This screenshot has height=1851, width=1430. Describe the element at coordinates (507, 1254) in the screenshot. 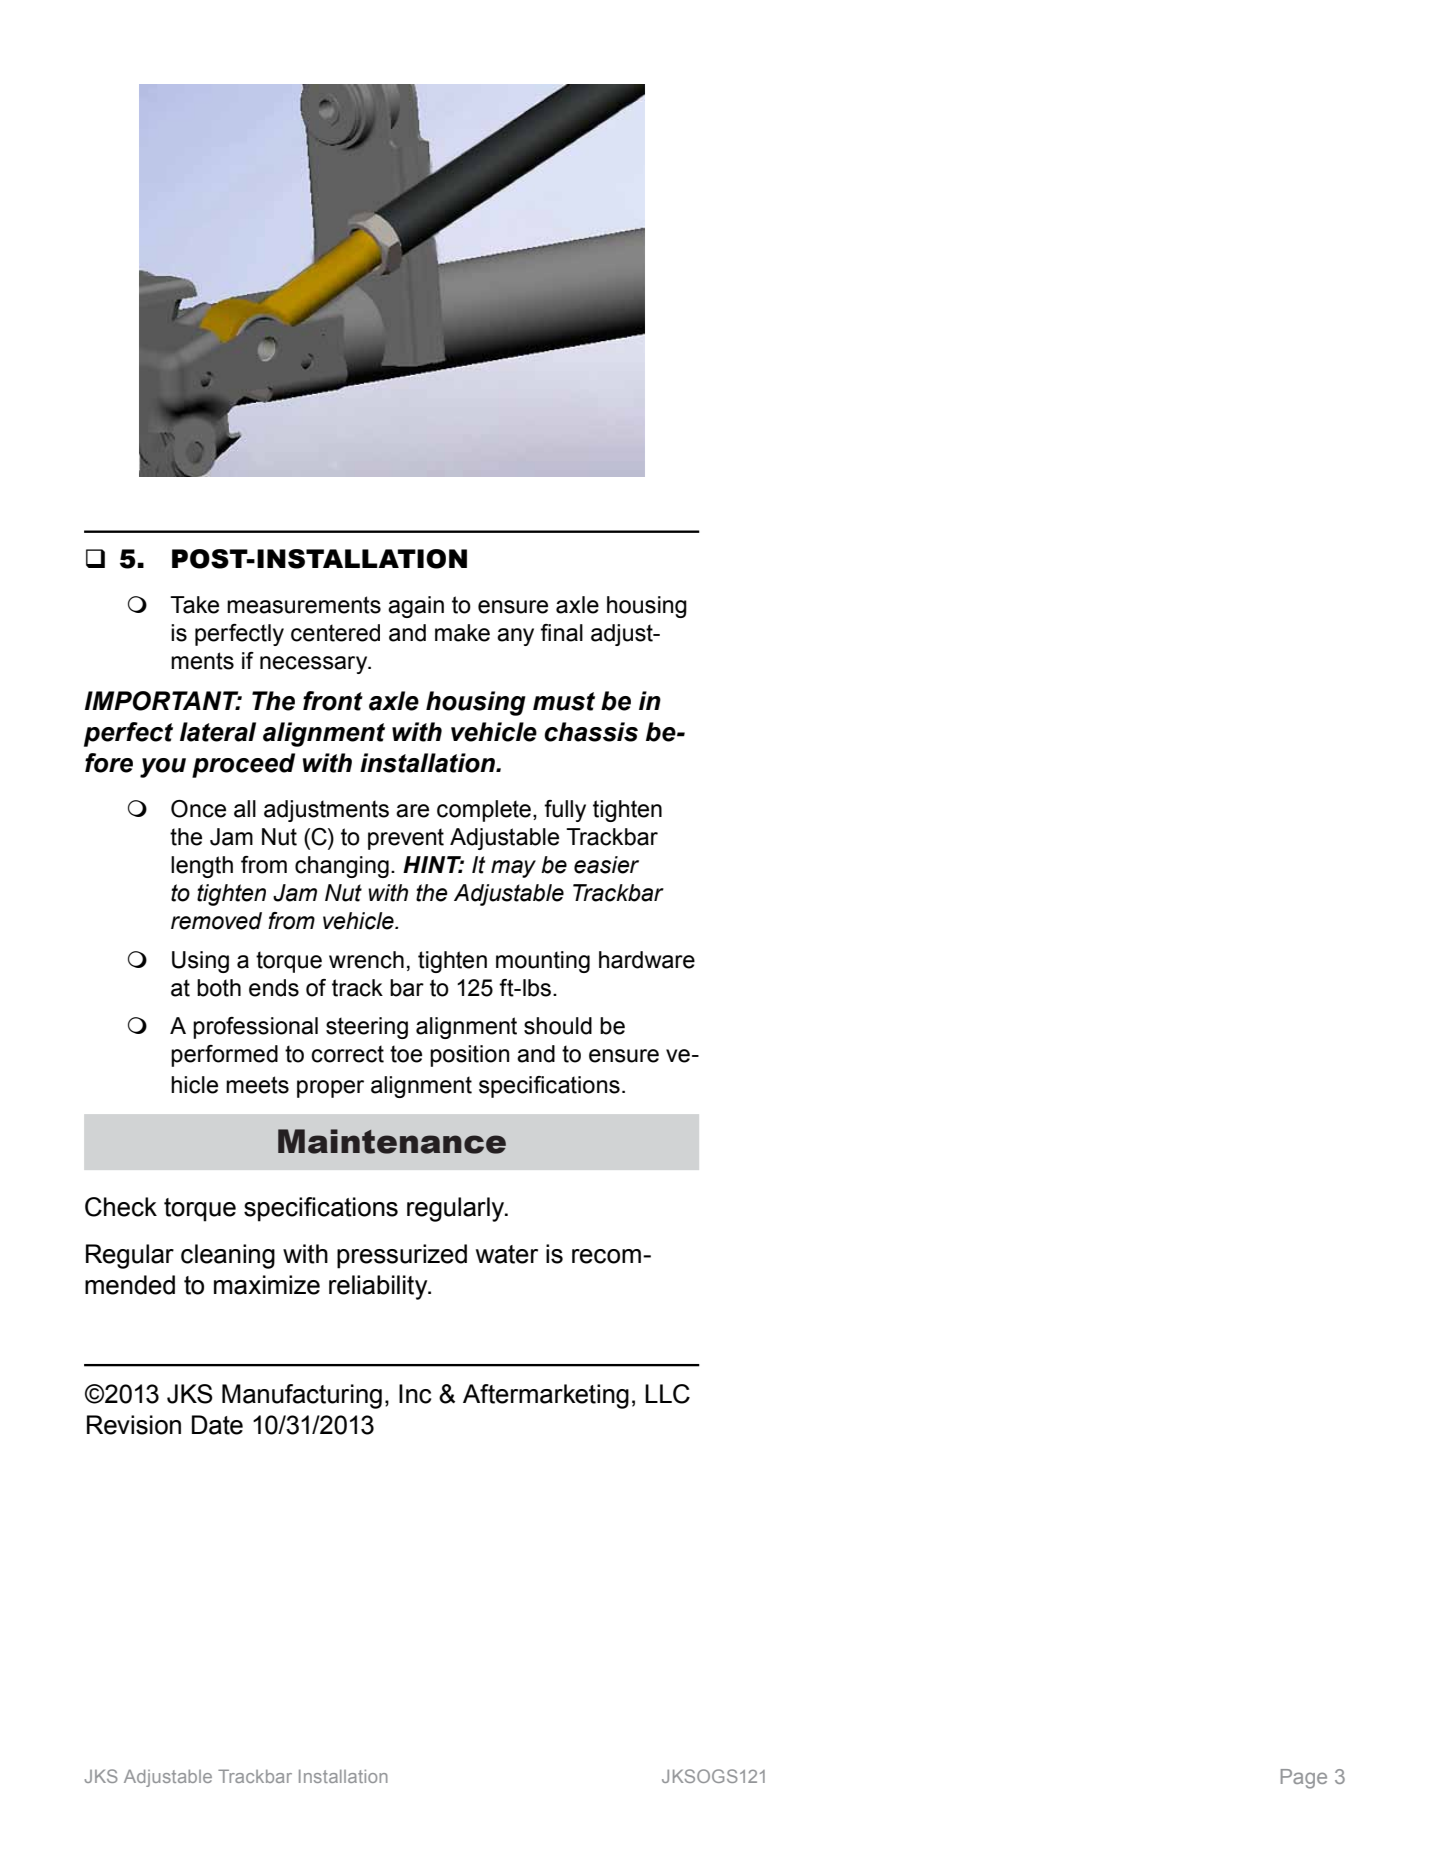

I see `water` at that location.
